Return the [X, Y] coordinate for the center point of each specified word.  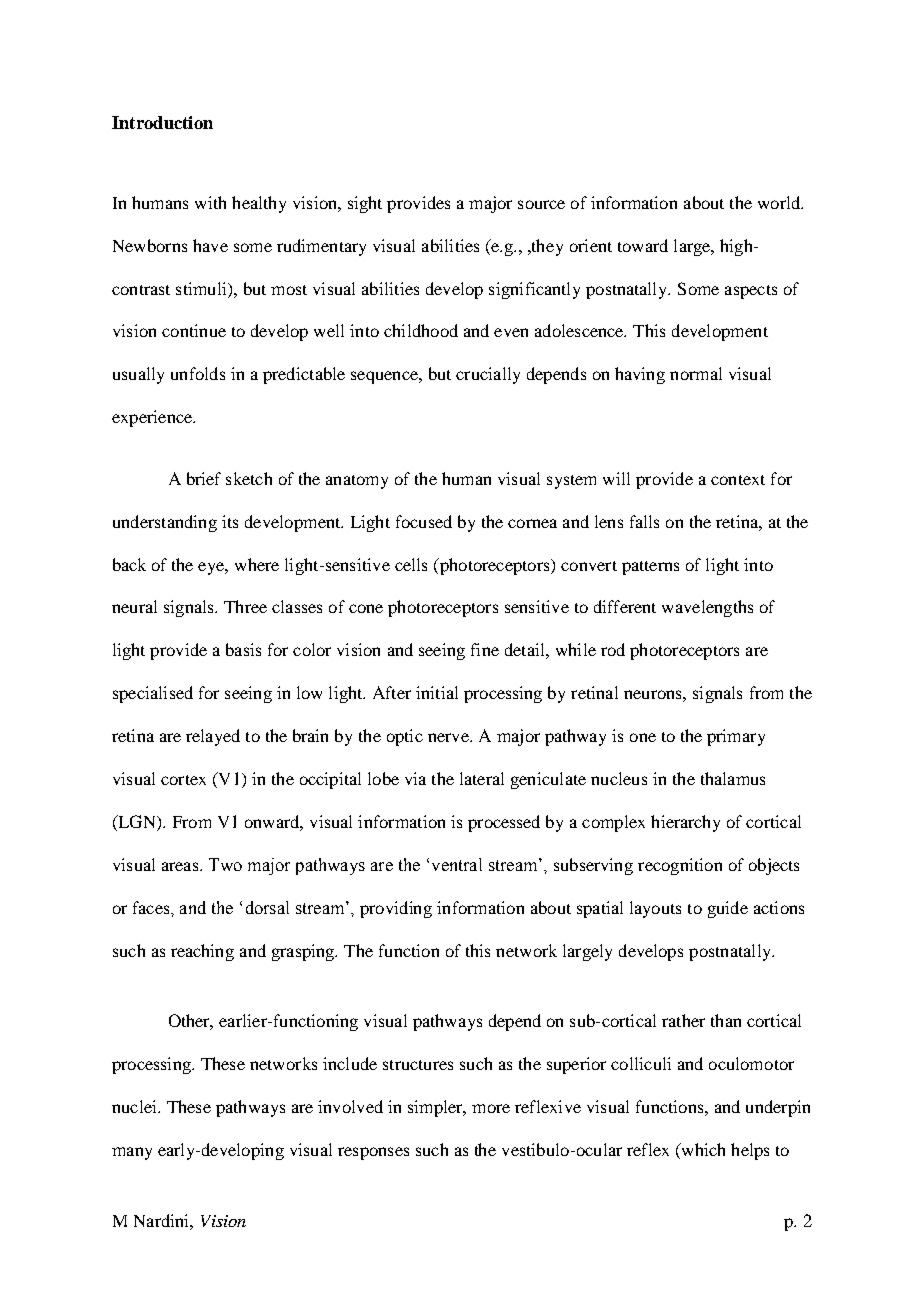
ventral [457, 864]
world [780, 202]
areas [181, 866]
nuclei [135, 1106]
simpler [436, 1108]
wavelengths [707, 608]
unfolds [198, 373]
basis [243, 649]
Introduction [162, 122]
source [541, 204]
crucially [488, 375]
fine [485, 649]
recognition [680, 866]
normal [696, 373]
